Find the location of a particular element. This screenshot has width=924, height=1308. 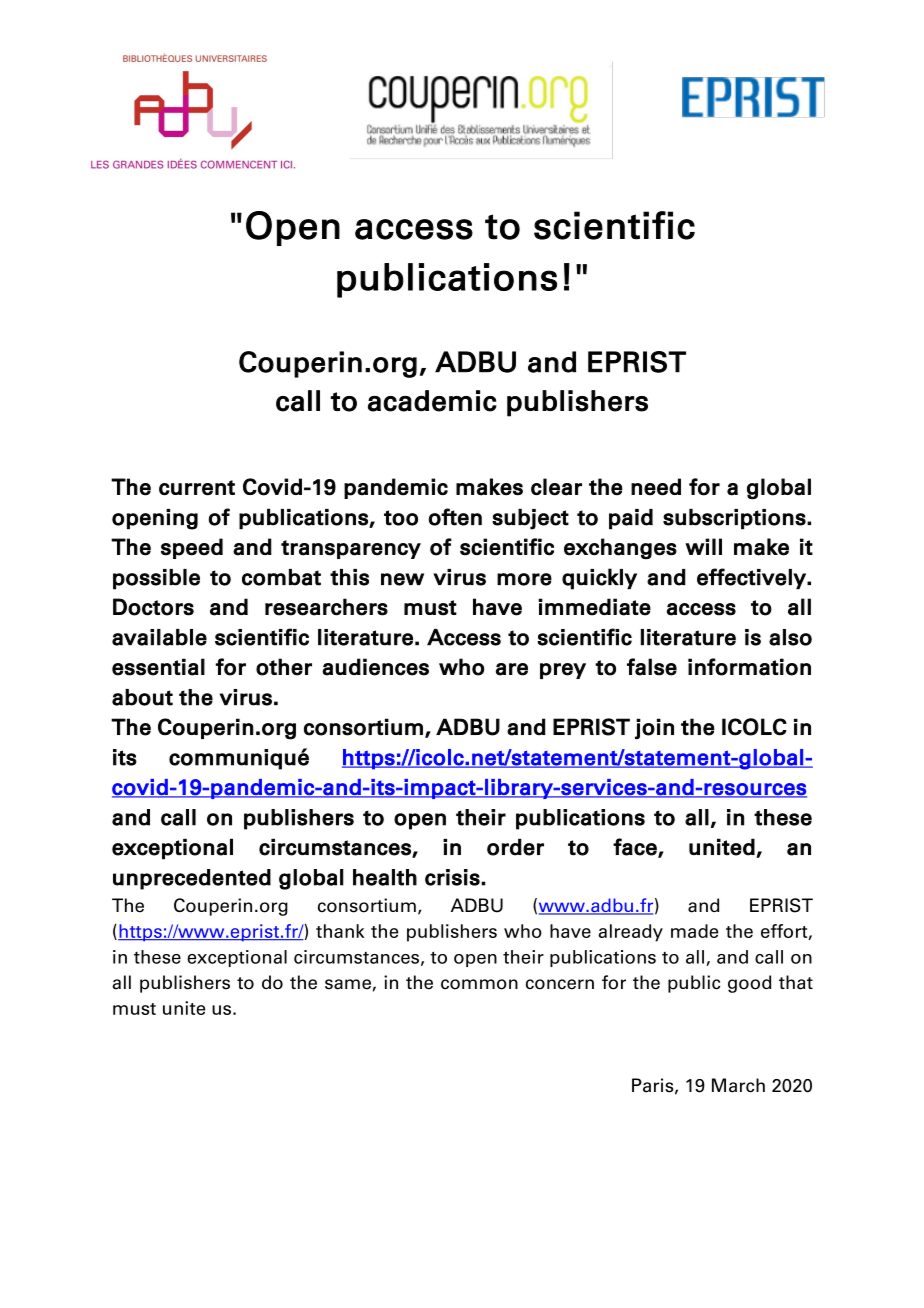

same is located at coordinates (348, 984).
